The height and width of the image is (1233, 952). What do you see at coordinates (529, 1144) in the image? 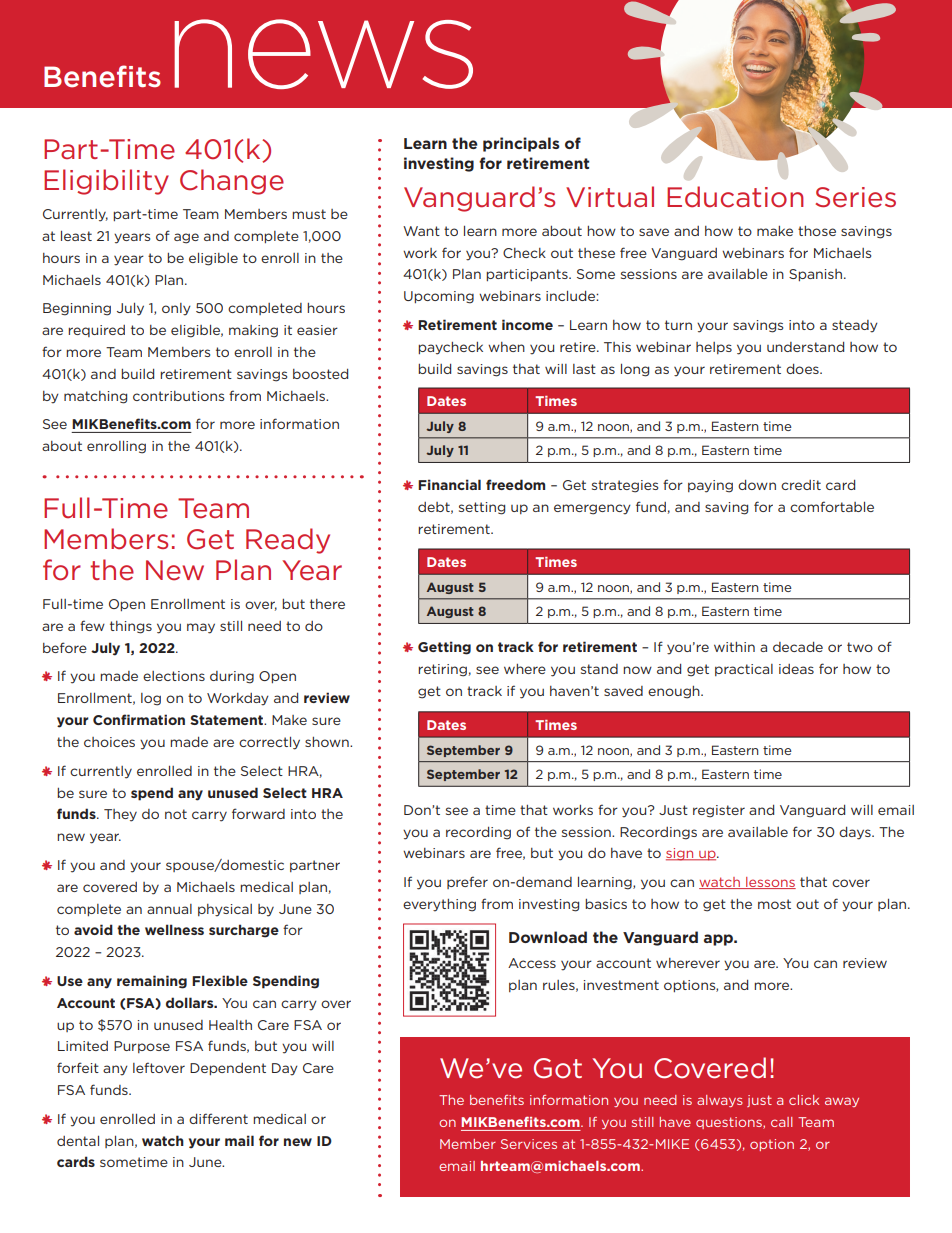
I see `Services` at bounding box center [529, 1144].
